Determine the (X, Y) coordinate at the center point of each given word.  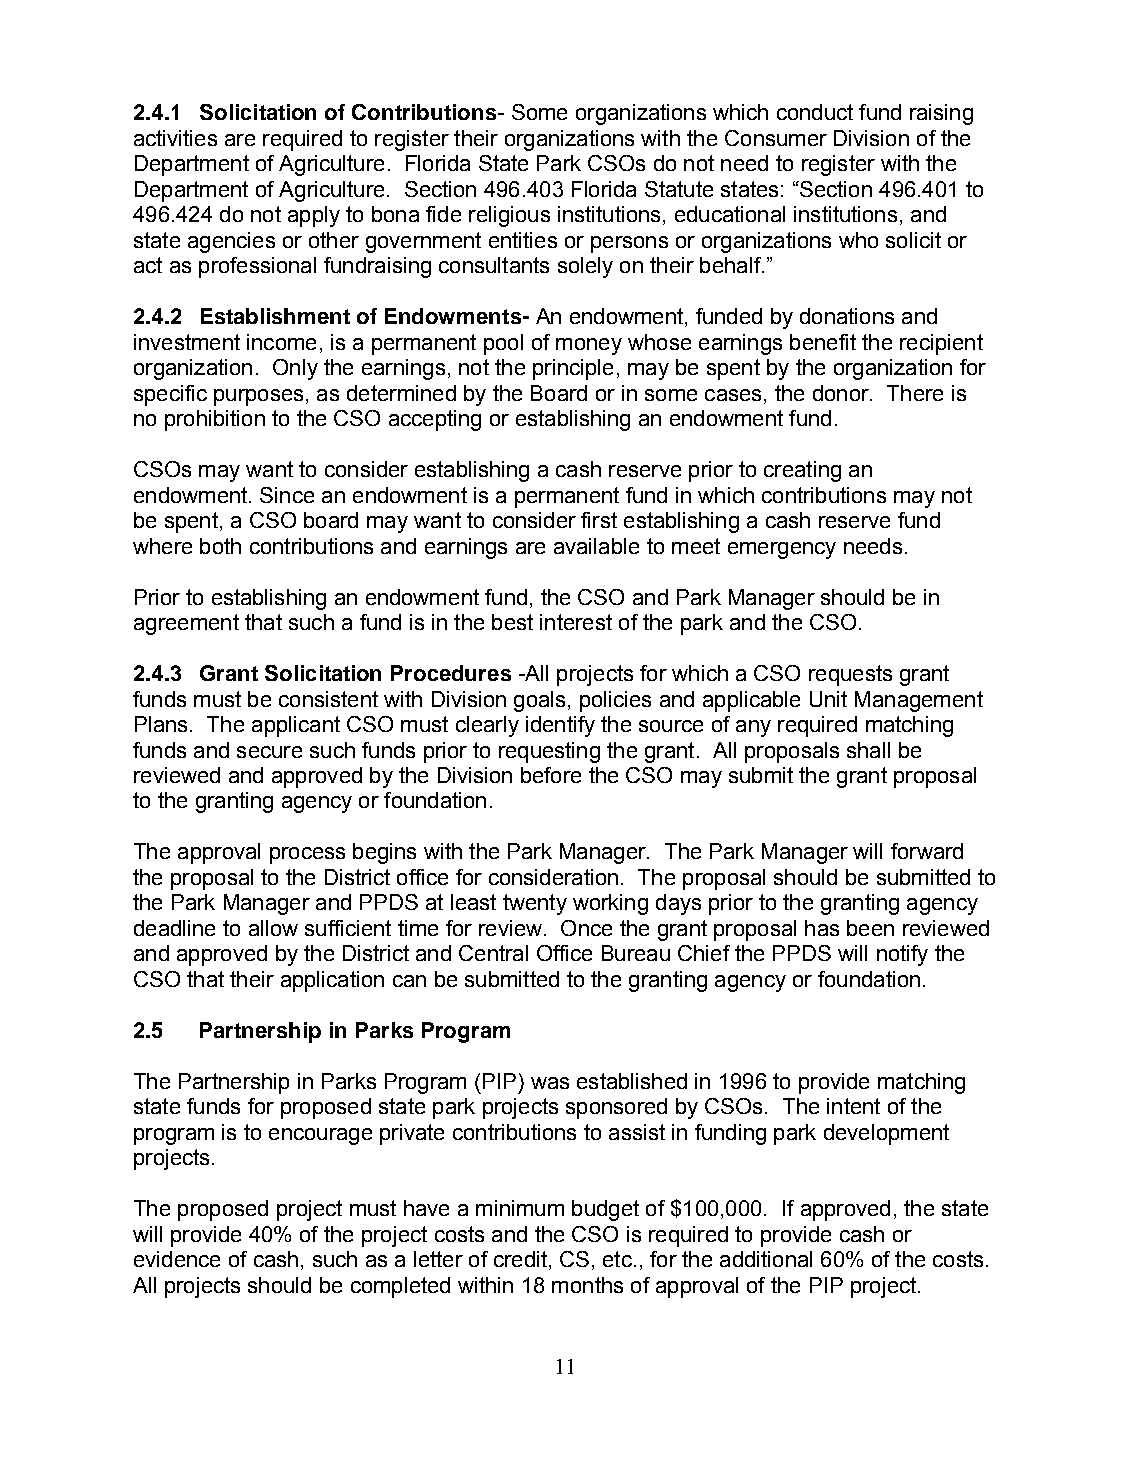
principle (573, 369)
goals (539, 701)
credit (520, 1259)
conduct (815, 112)
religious (509, 216)
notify (902, 955)
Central (493, 953)
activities (175, 138)
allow (273, 928)
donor (842, 393)
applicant (296, 726)
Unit (828, 699)
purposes (258, 397)
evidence (177, 1259)
